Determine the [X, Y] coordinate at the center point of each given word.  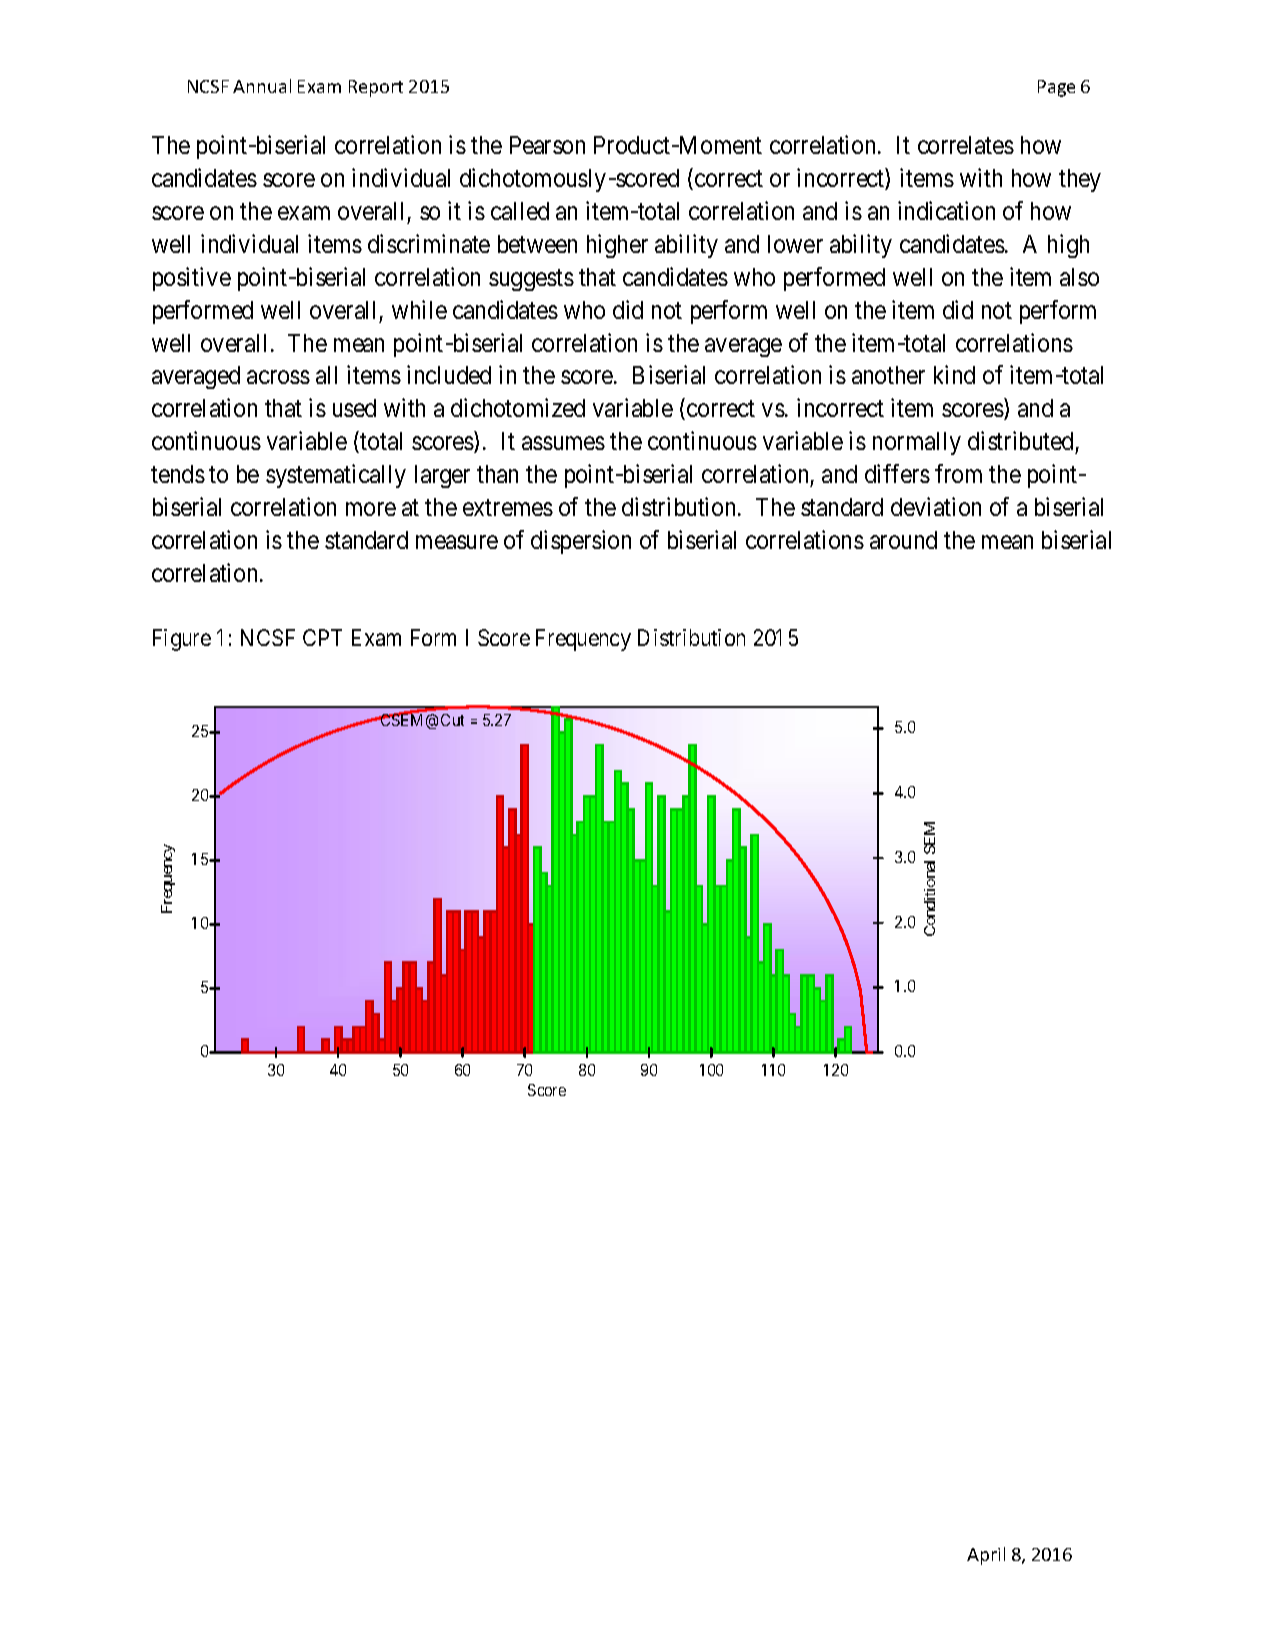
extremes [508, 508]
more [371, 509]
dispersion [581, 542]
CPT [322, 637]
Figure [182, 640]
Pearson [547, 145]
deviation [936, 506]
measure [457, 542]
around [903, 540]
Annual [262, 86]
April [986, 1556]
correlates [966, 145]
